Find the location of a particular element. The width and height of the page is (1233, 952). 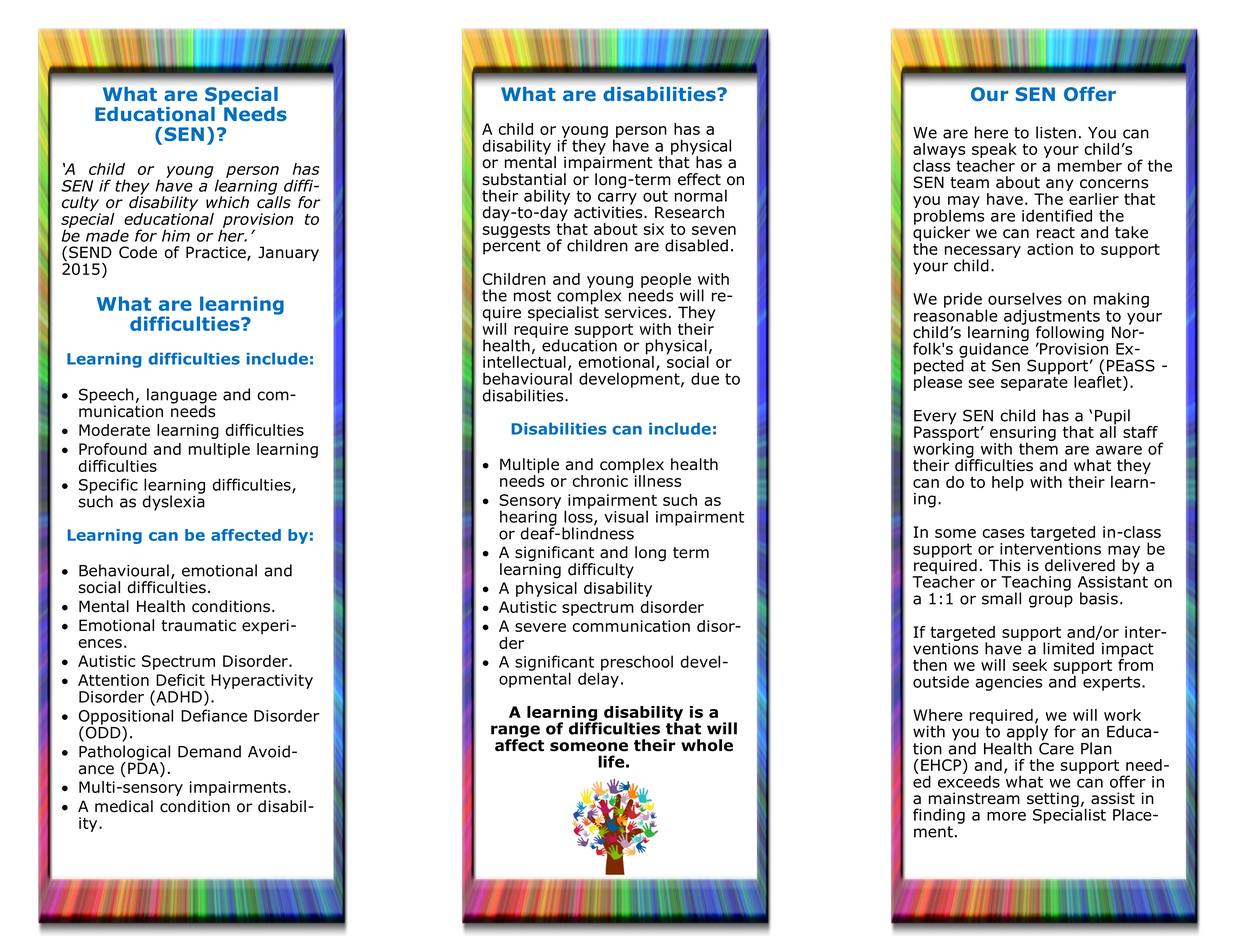

traumatic is located at coordinates (198, 625).
